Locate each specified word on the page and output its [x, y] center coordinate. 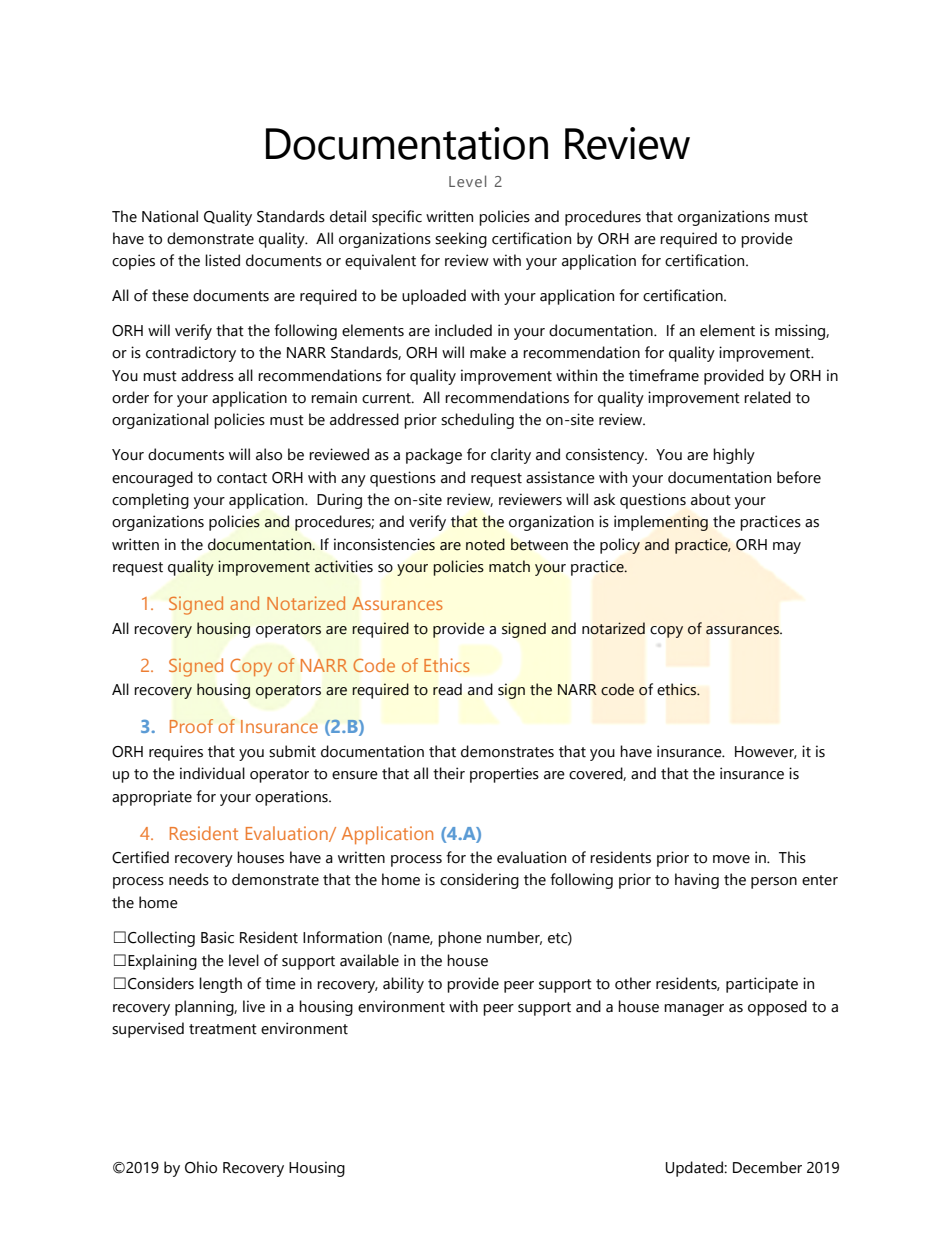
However [766, 752]
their [449, 773]
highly [734, 456]
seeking [461, 240]
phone [460, 939]
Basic [217, 937]
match [509, 566]
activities [344, 566]
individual [212, 773]
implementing [661, 523]
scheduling [477, 421]
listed [222, 260]
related [767, 397]
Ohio [201, 1167]
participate [762, 985]
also [269, 454]
